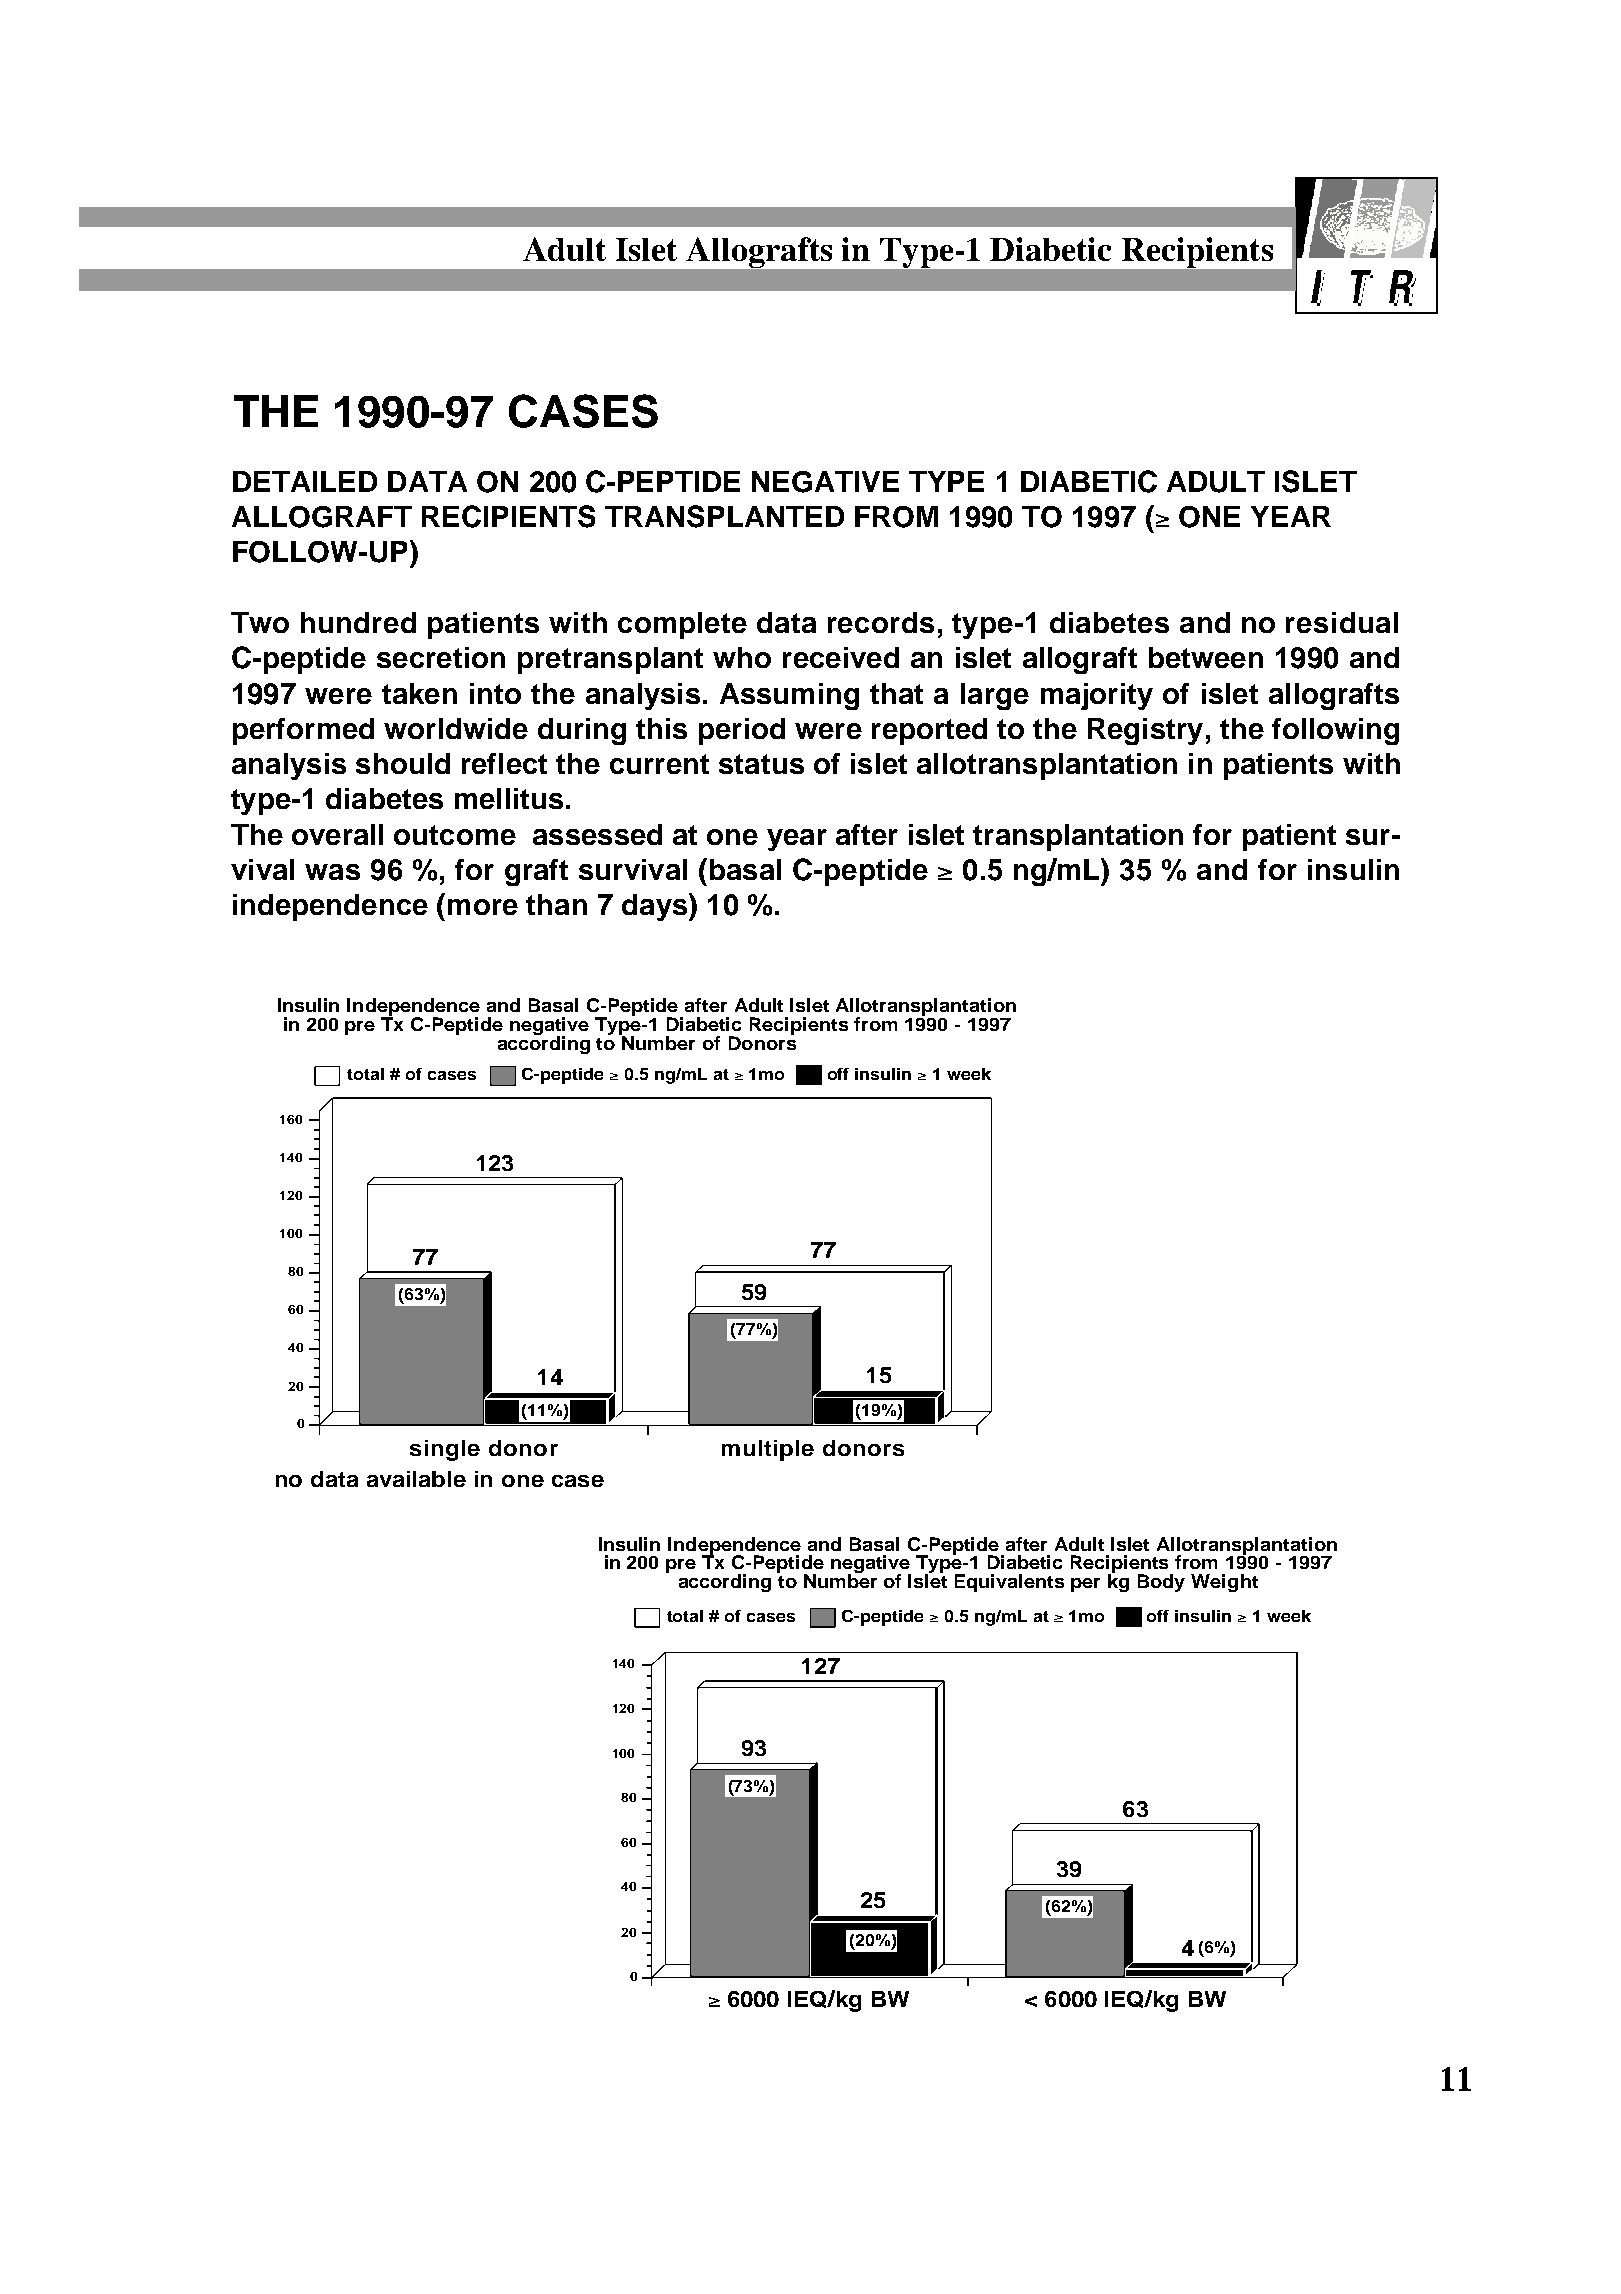 The width and height of the screenshot is (1621, 2294). I want to click on TRANSPLANTED, so click(724, 516).
